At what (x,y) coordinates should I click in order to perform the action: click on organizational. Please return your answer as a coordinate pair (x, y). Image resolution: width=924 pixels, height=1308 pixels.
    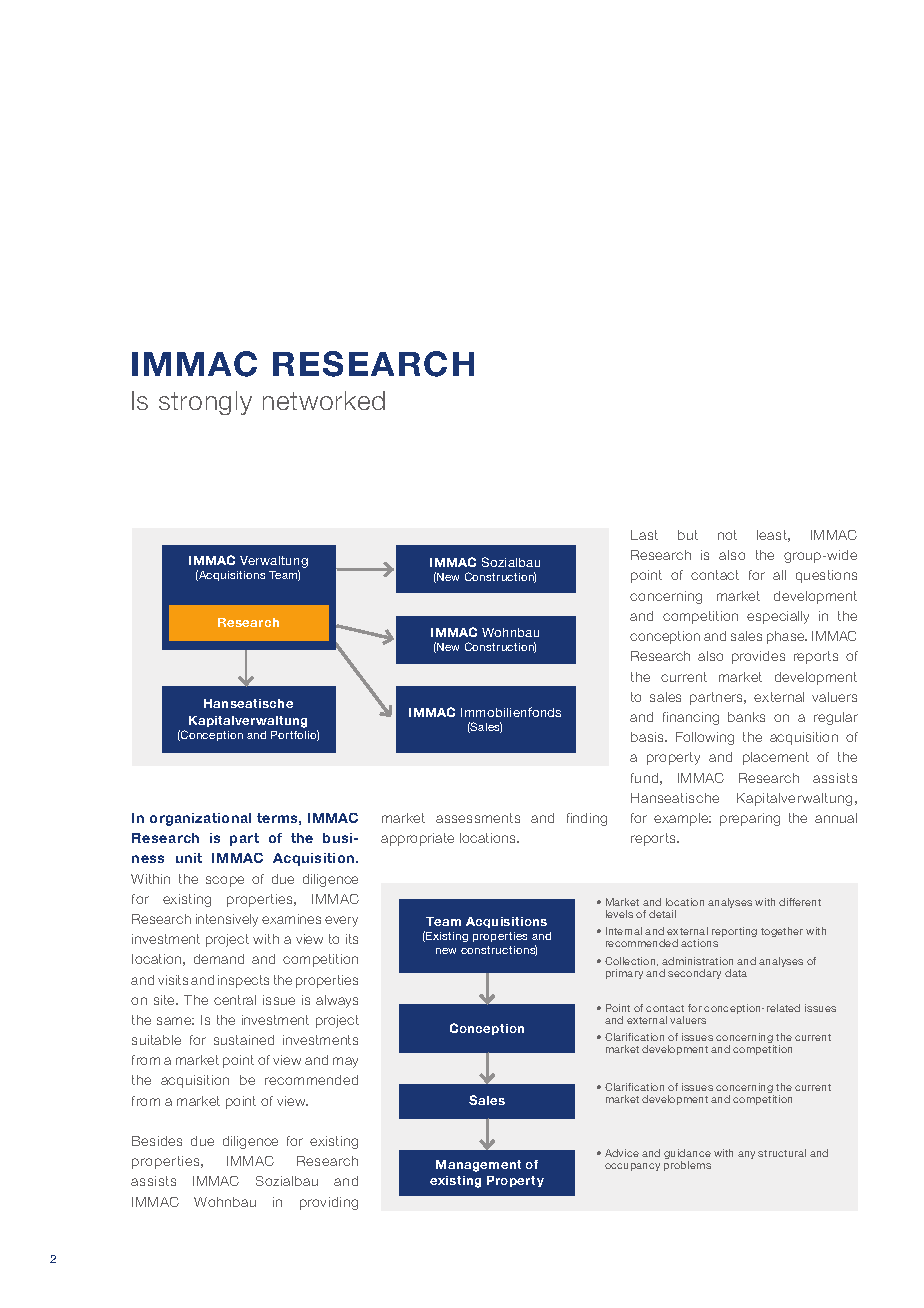
    Looking at the image, I should click on (200, 819).
